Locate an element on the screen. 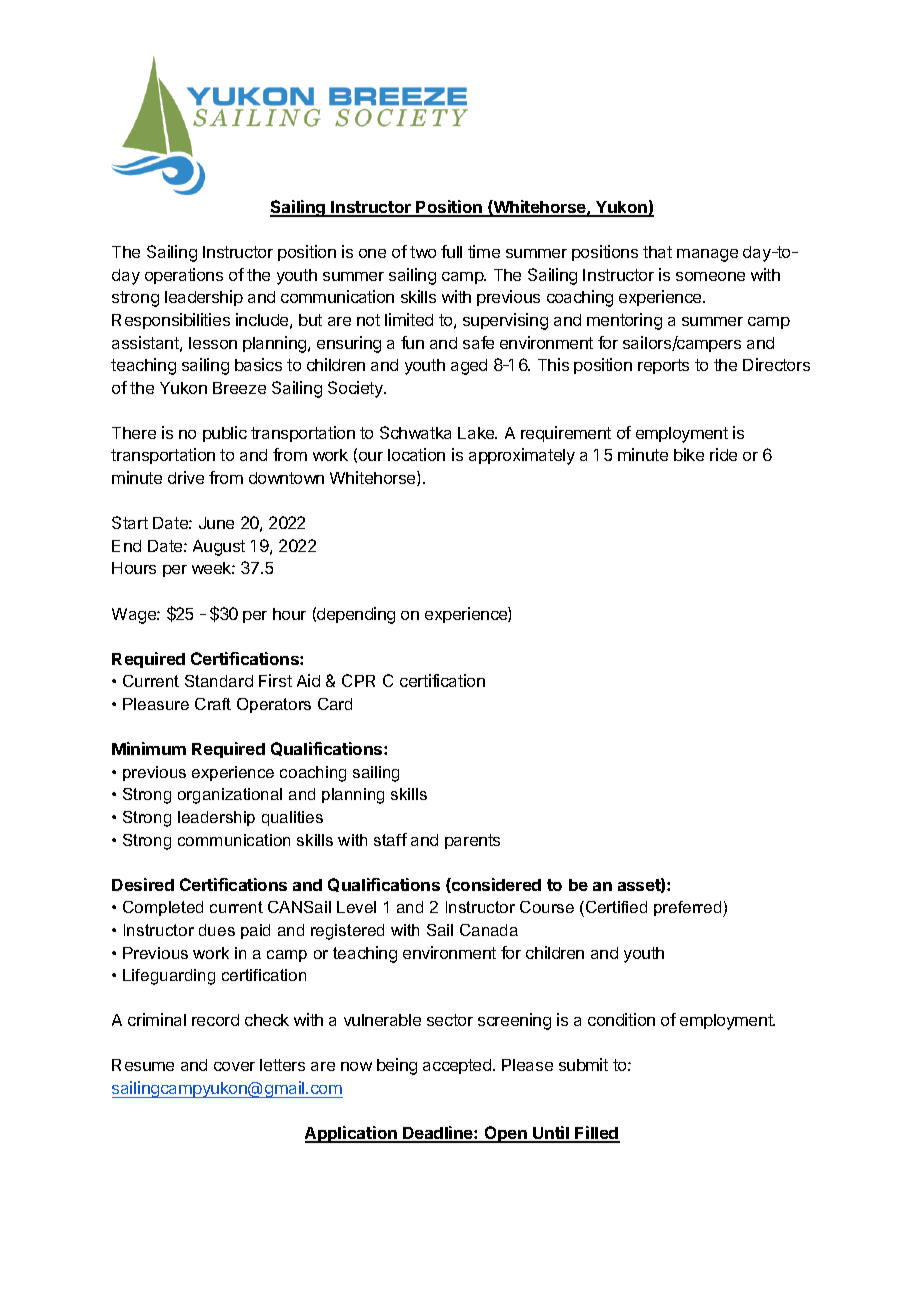 The width and height of the screenshot is (924, 1307). bike is located at coordinates (689, 454).
